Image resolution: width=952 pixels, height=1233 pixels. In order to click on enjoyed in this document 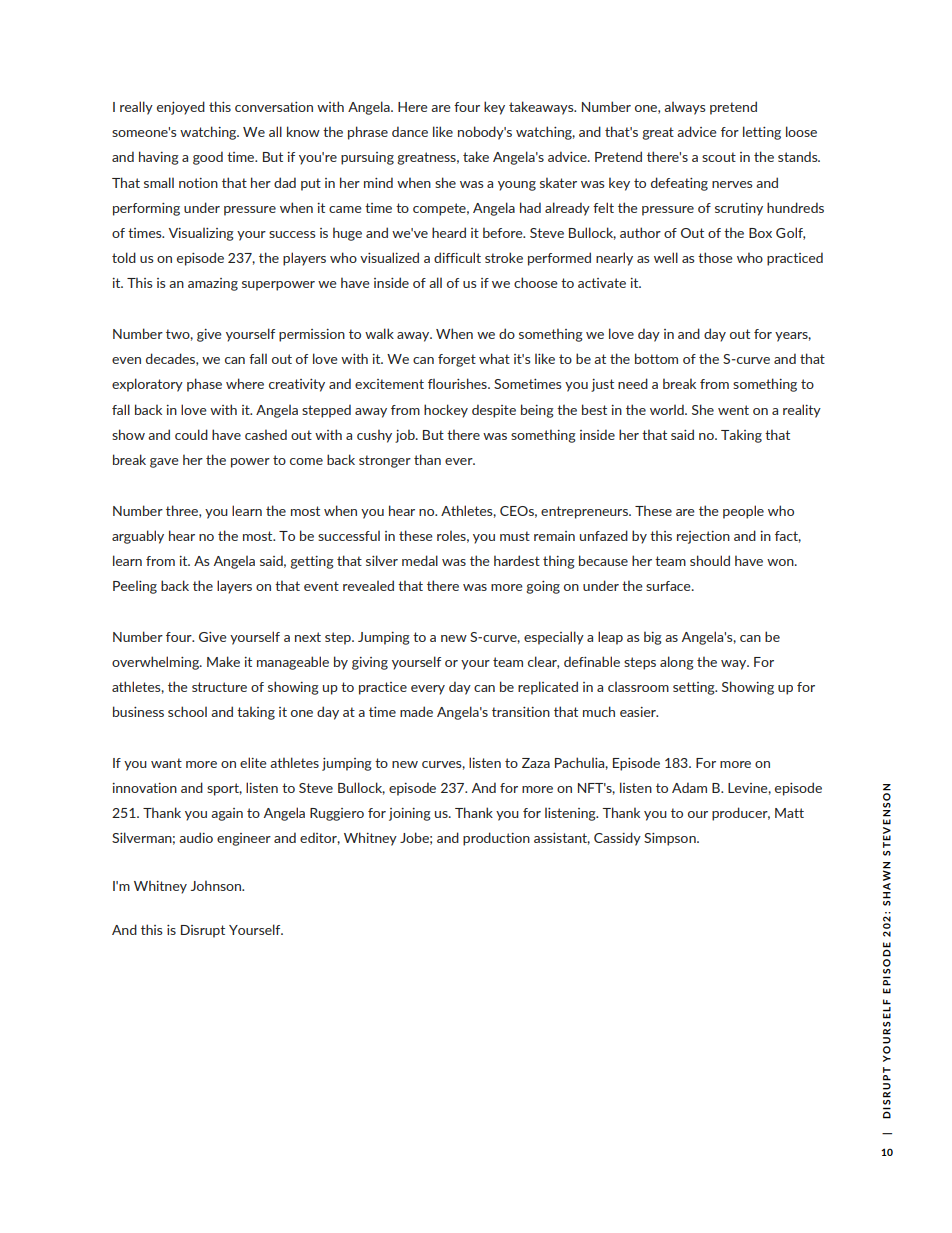, I will do `click(181, 108)`.
